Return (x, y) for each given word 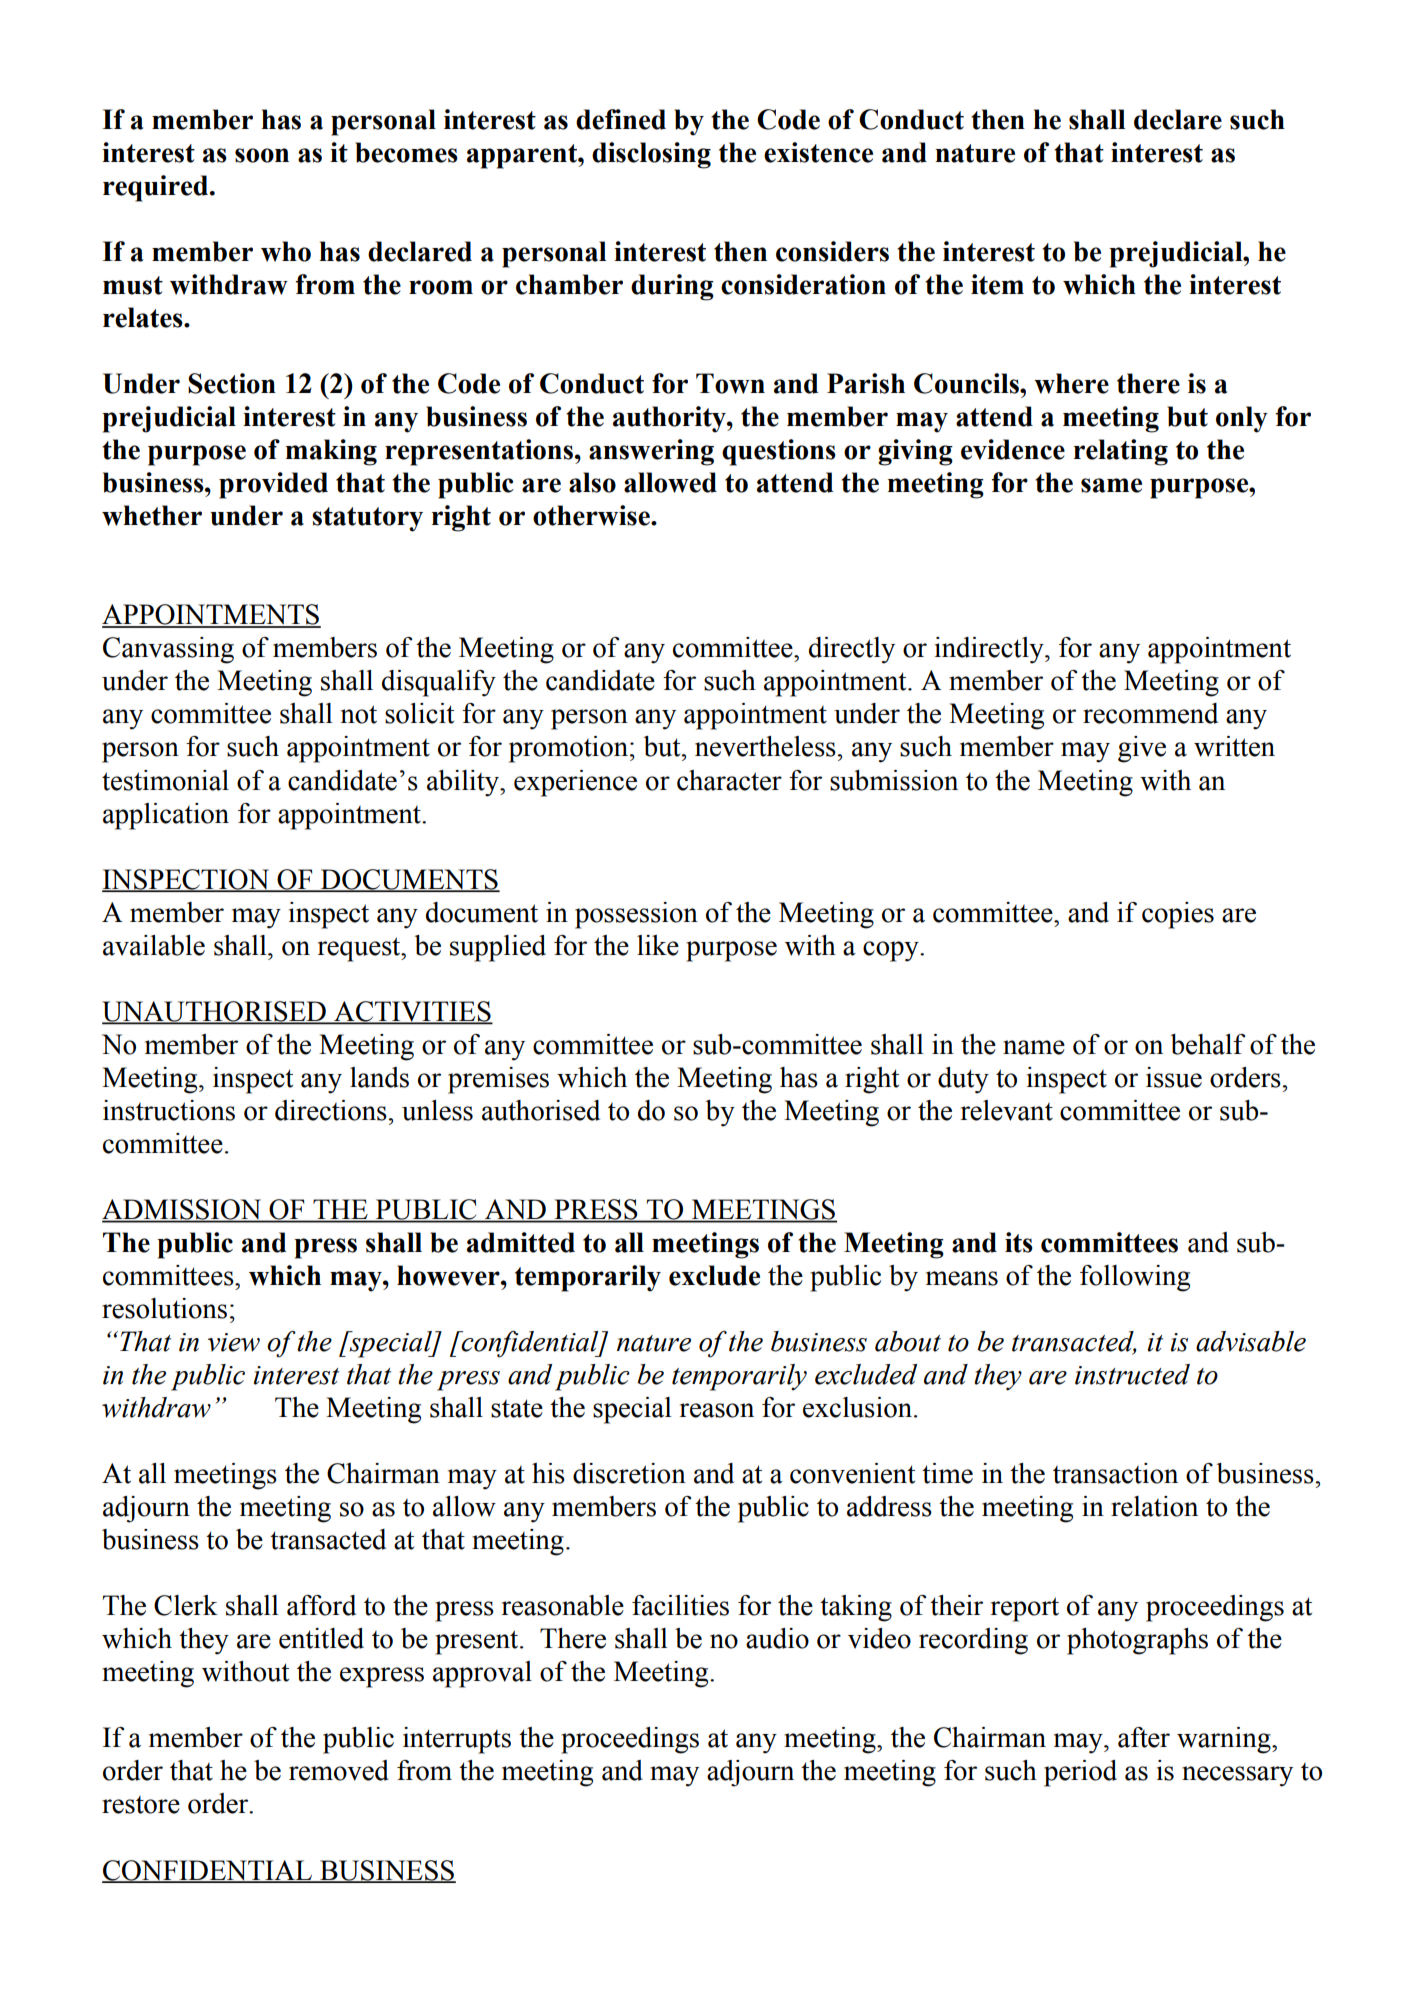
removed (339, 1770)
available (154, 945)
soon (262, 155)
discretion (629, 1473)
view (234, 1342)
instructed (1132, 1374)
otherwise (592, 515)
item (997, 284)
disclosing (651, 155)
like (658, 945)
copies (1178, 915)
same (1111, 485)
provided (273, 485)
